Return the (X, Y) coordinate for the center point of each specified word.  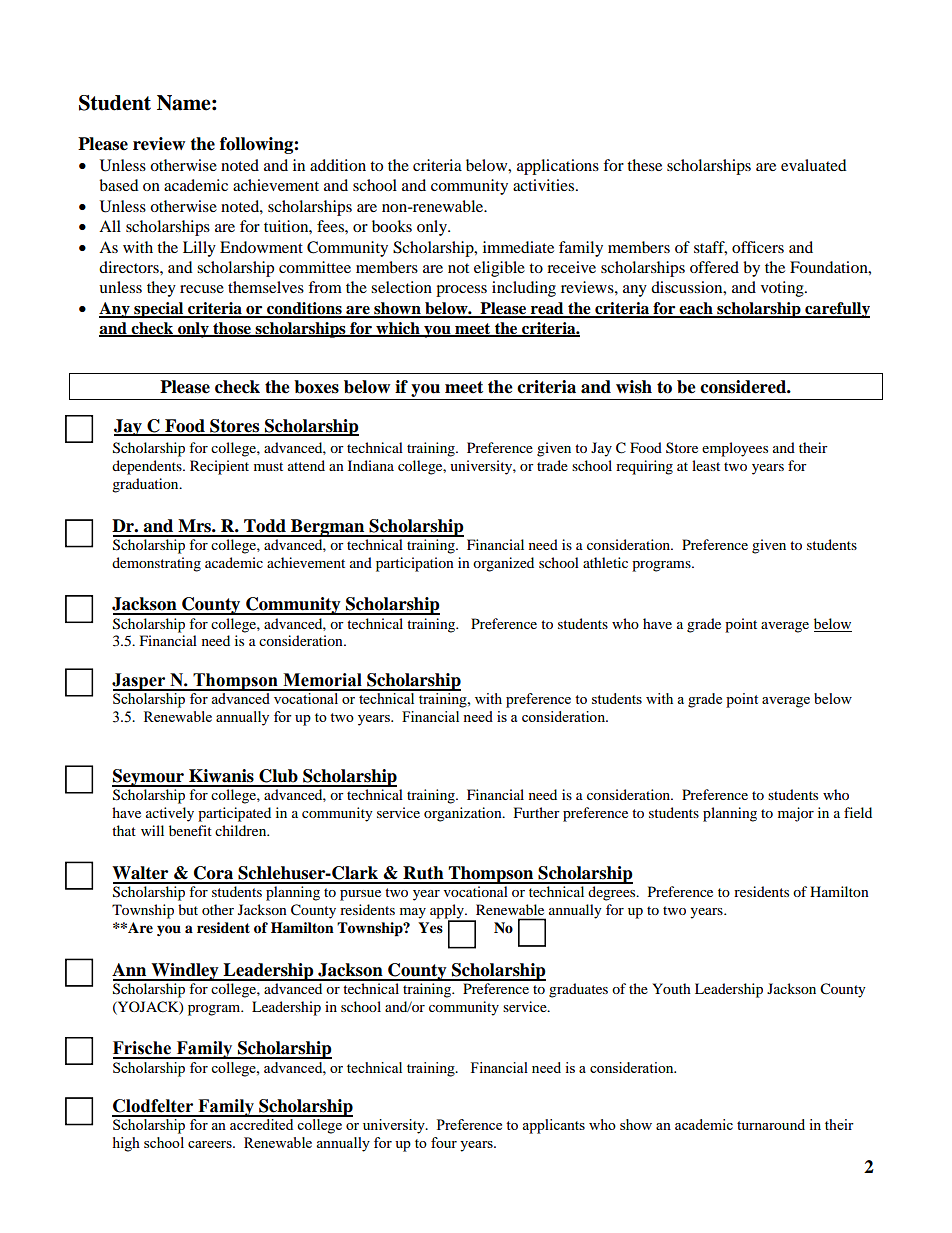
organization (464, 814)
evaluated (814, 165)
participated (234, 814)
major (796, 814)
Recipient (219, 467)
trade (552, 465)
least (706, 465)
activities (545, 185)
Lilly (199, 249)
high (126, 1144)
